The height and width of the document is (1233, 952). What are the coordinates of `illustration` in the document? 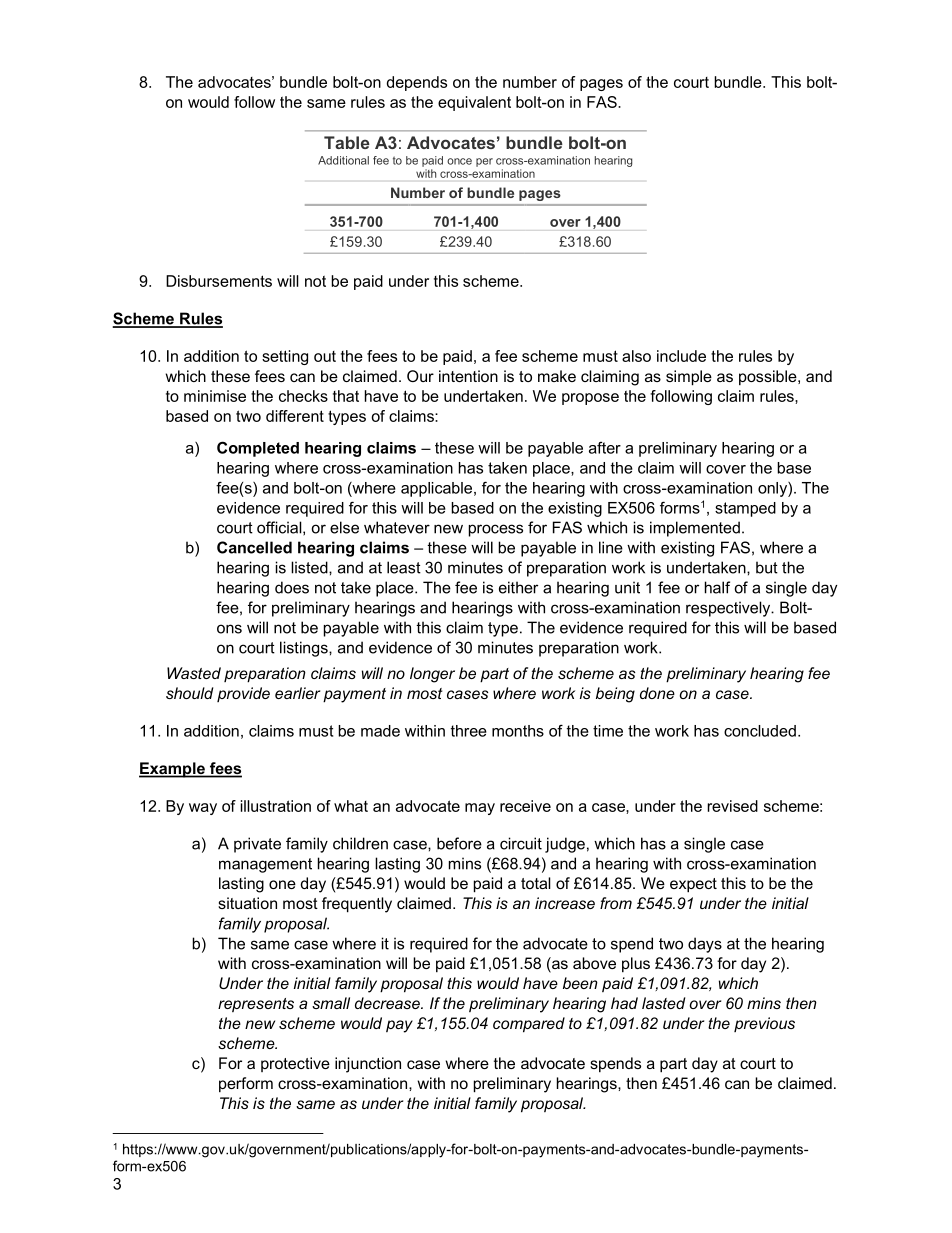 It's located at (276, 806).
